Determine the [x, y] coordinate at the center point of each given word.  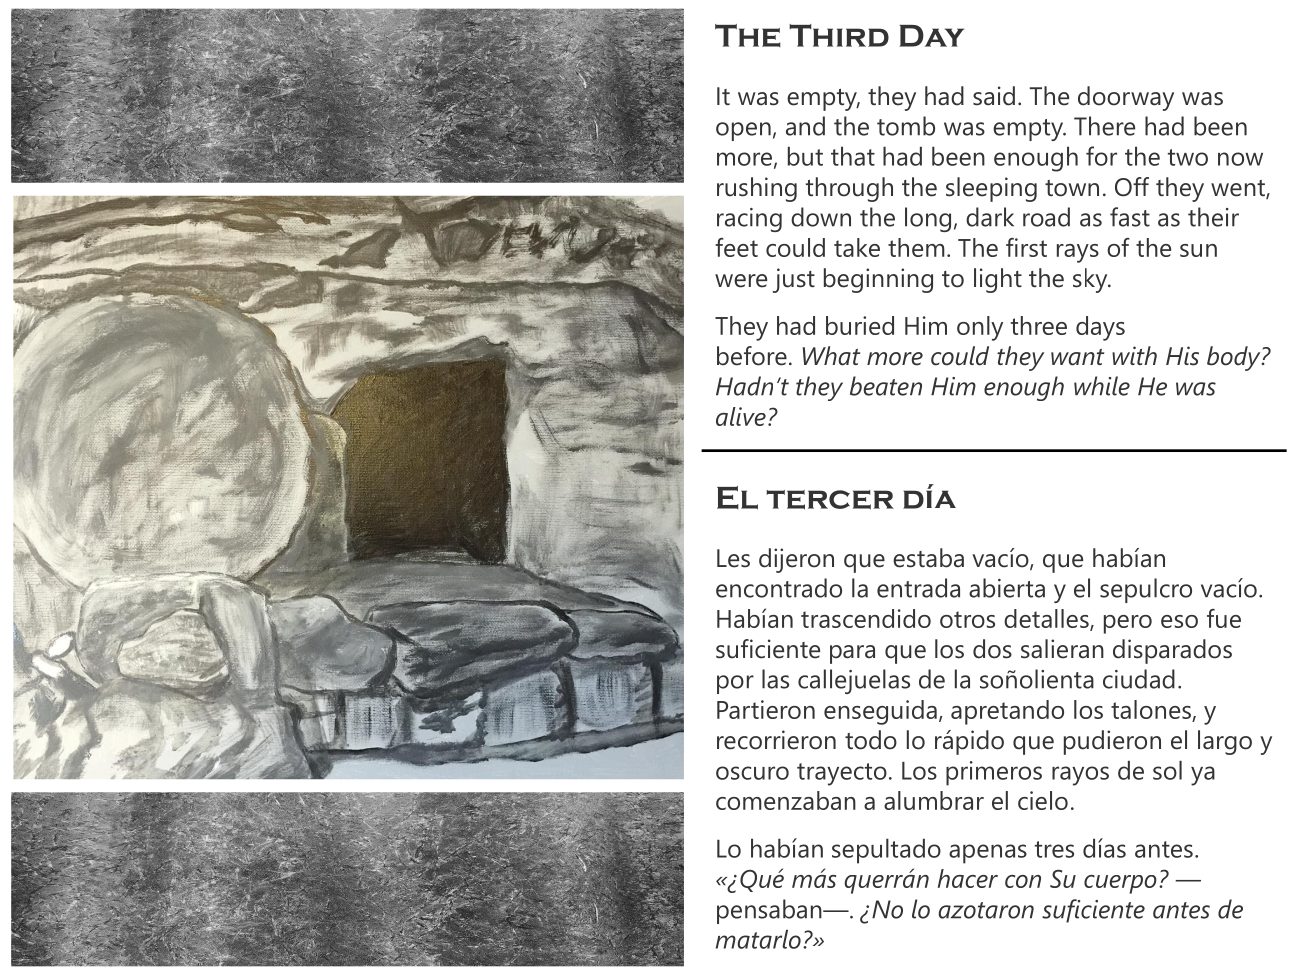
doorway [1126, 98]
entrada [918, 588]
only [980, 328]
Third [839, 35]
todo [871, 740]
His [1182, 356]
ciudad [1139, 679]
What [831, 356]
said [994, 96]
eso [1179, 621]
